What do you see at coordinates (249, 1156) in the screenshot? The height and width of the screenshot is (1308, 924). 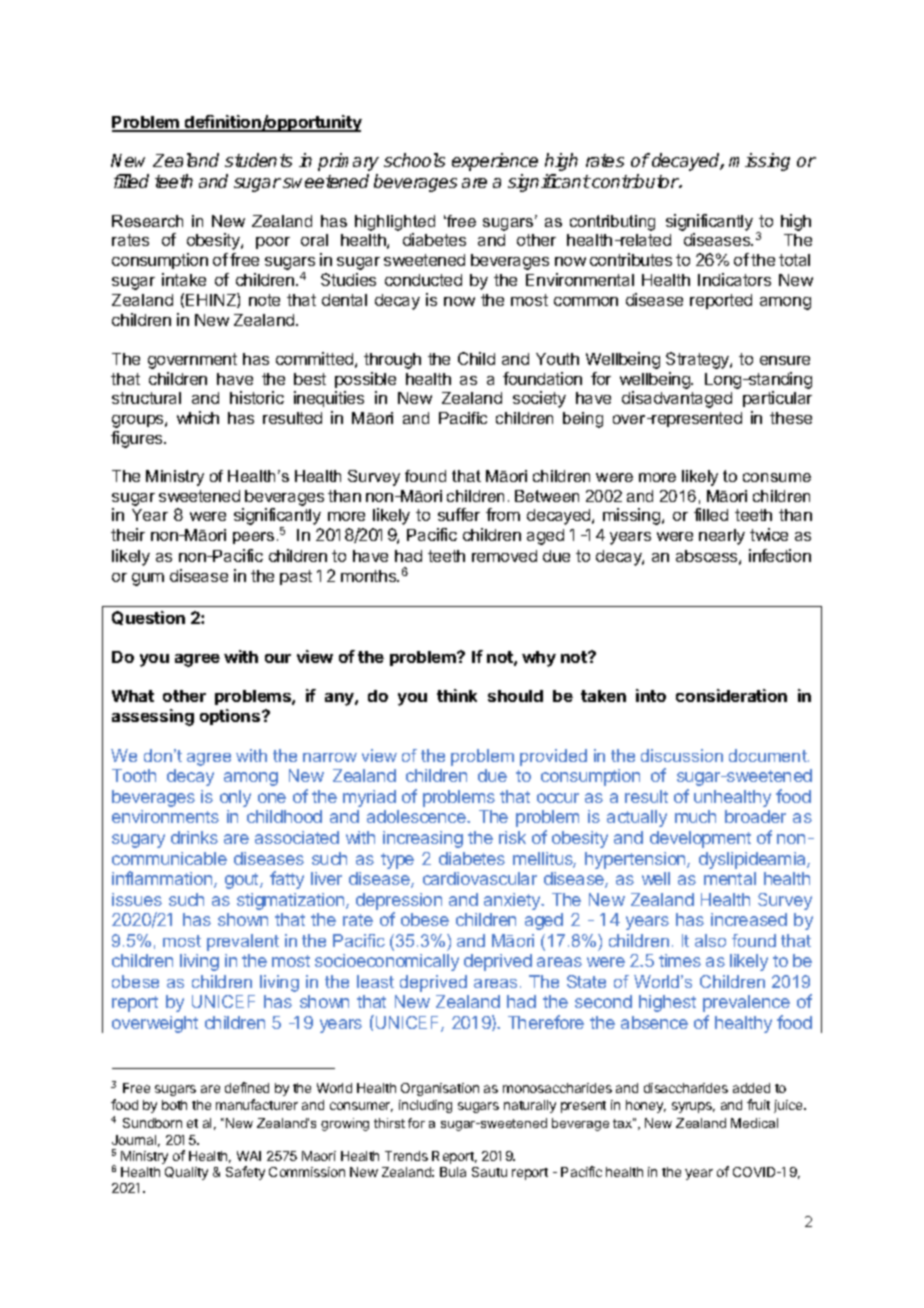 I see `WAI` at bounding box center [249, 1156].
